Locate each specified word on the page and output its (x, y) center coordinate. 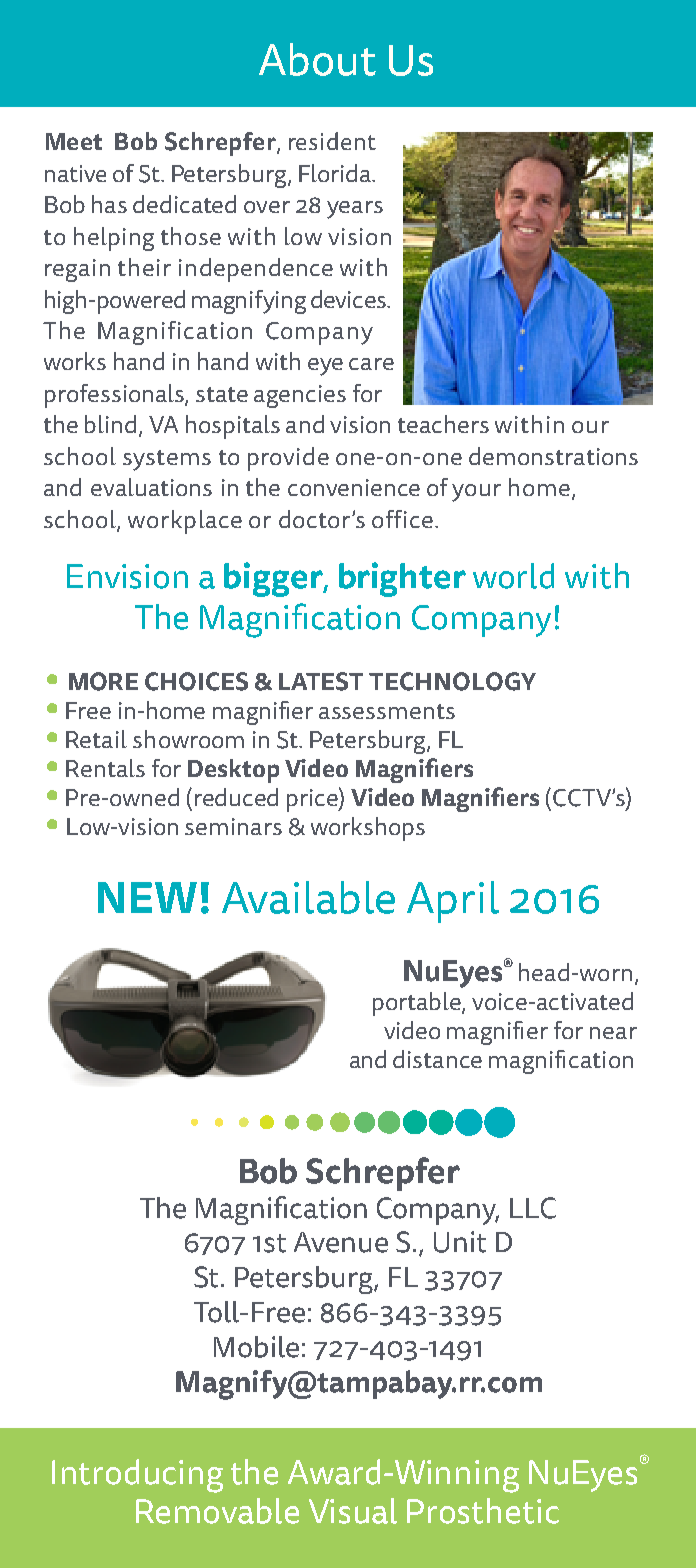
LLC (533, 1208)
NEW (147, 897)
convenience (354, 487)
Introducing (137, 1476)
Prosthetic (483, 1511)
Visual (353, 1511)
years (355, 210)
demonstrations (553, 456)
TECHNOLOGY (452, 681)
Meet (74, 141)
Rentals (105, 768)
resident (332, 141)
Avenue (341, 1242)
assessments (387, 711)
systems (167, 460)
